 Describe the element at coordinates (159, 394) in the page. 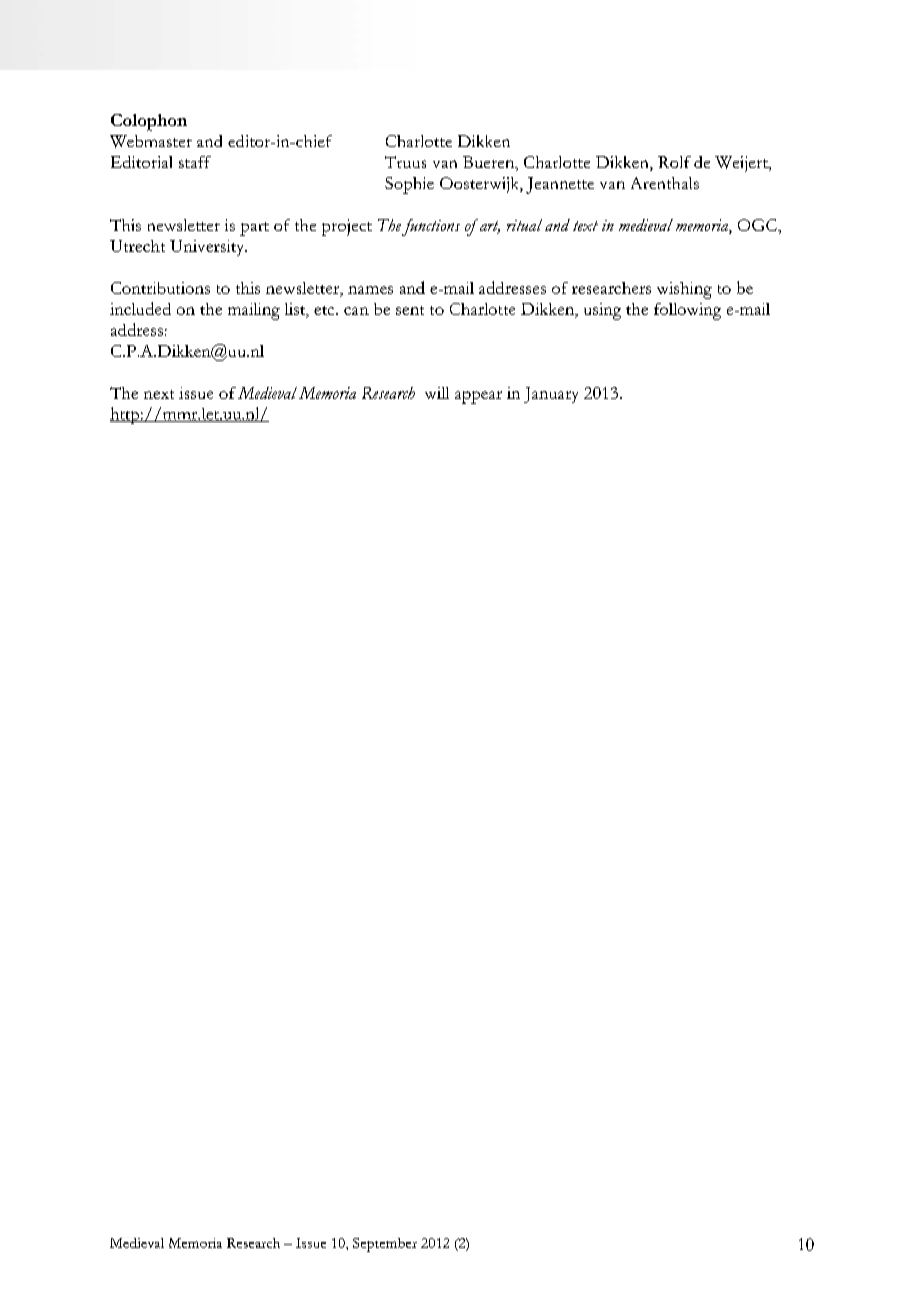

I see `next` at that location.
